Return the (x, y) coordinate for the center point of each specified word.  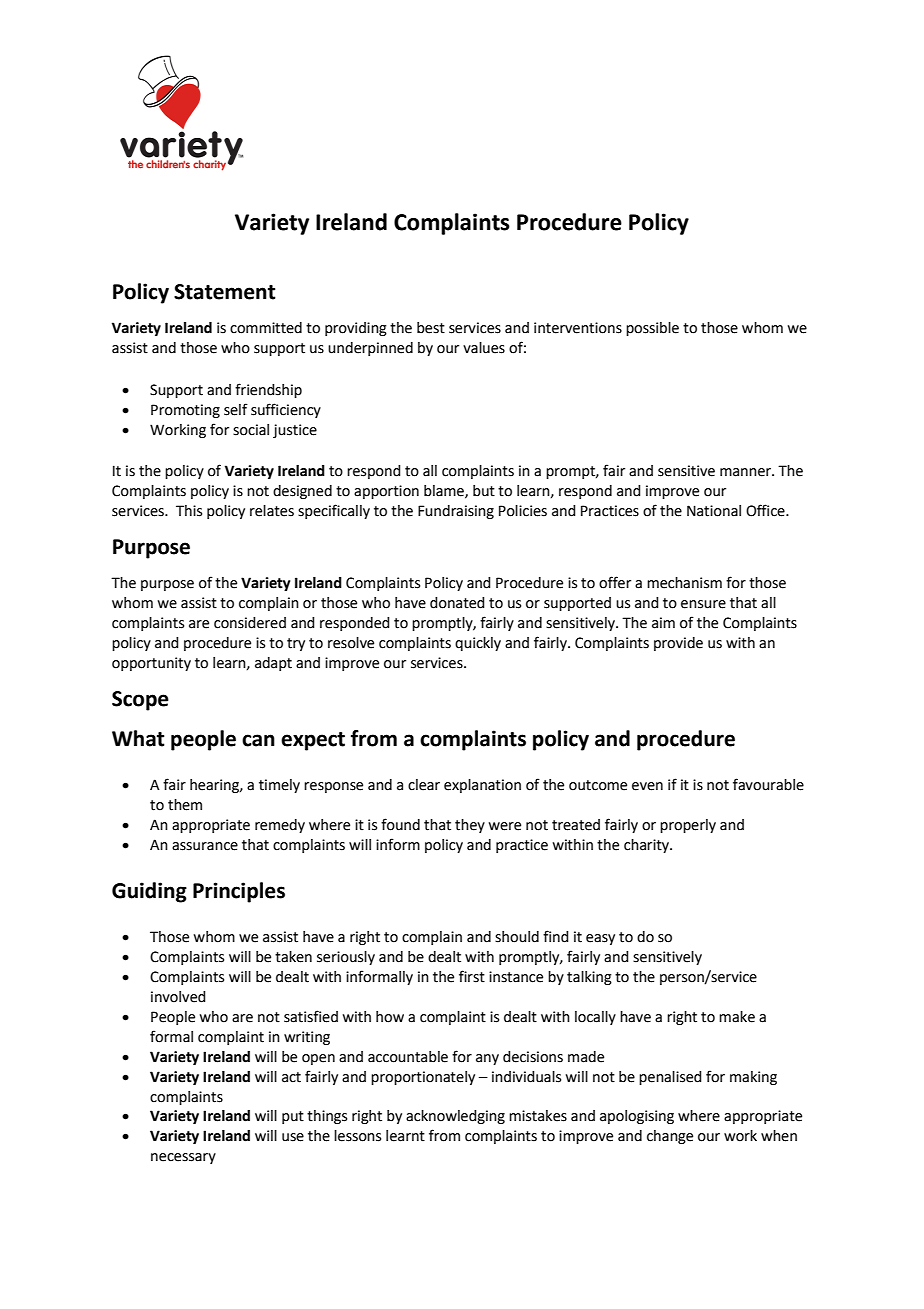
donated (457, 603)
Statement (225, 292)
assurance (205, 846)
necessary (183, 1158)
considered (250, 623)
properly (688, 826)
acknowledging (455, 1117)
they (470, 826)
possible (652, 329)
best (431, 328)
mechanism (684, 583)
